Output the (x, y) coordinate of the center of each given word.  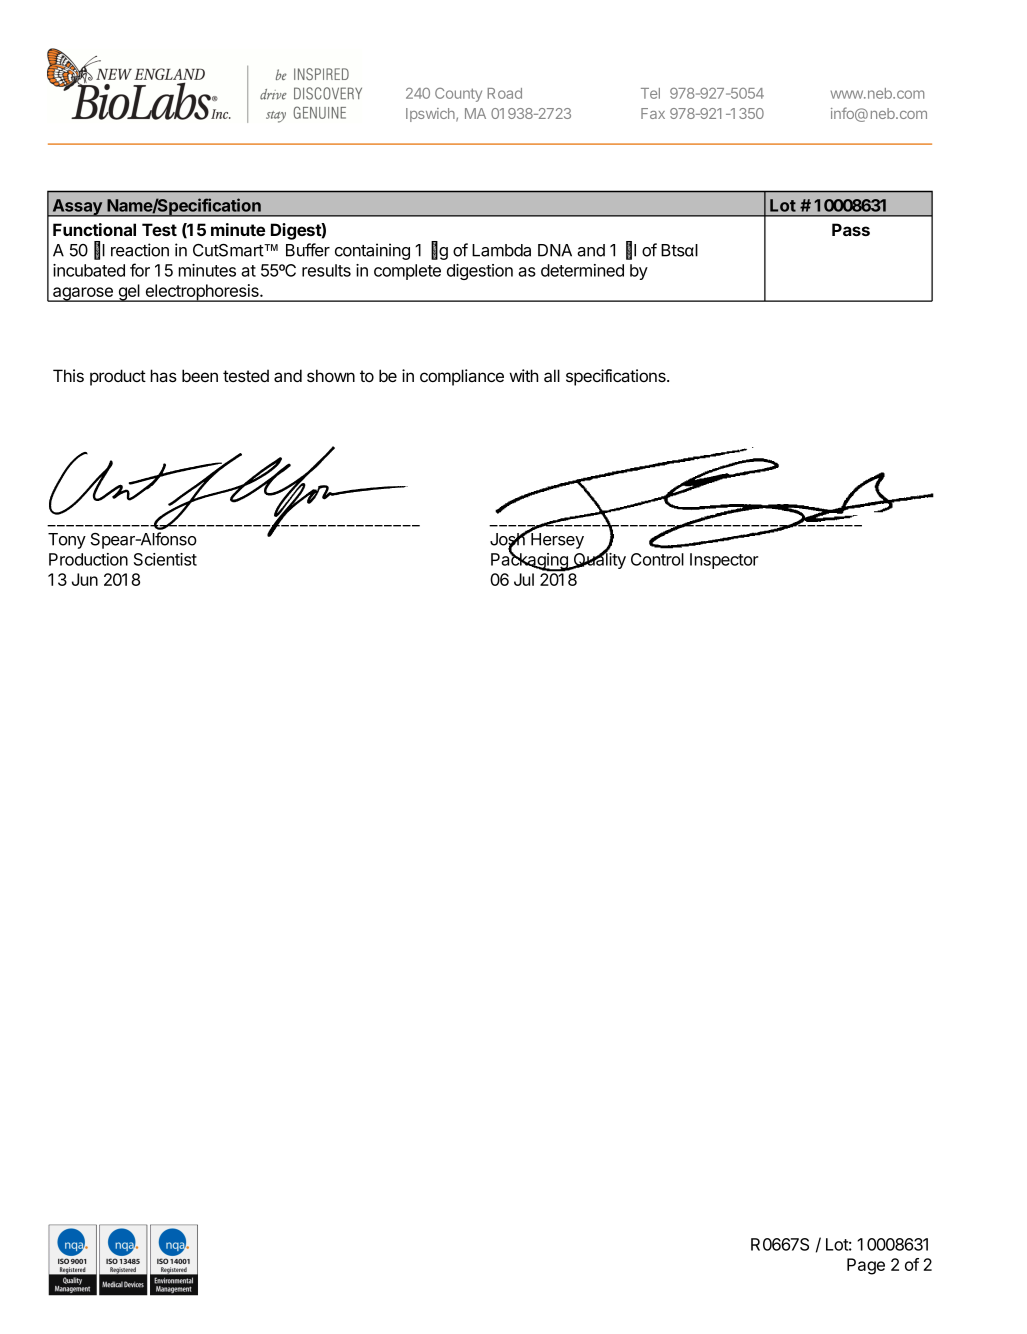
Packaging (530, 561)
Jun (85, 579)
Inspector (724, 561)
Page (866, 1266)
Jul (524, 579)
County (458, 95)
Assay (77, 208)
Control (657, 559)
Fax (653, 113)
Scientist (165, 559)
